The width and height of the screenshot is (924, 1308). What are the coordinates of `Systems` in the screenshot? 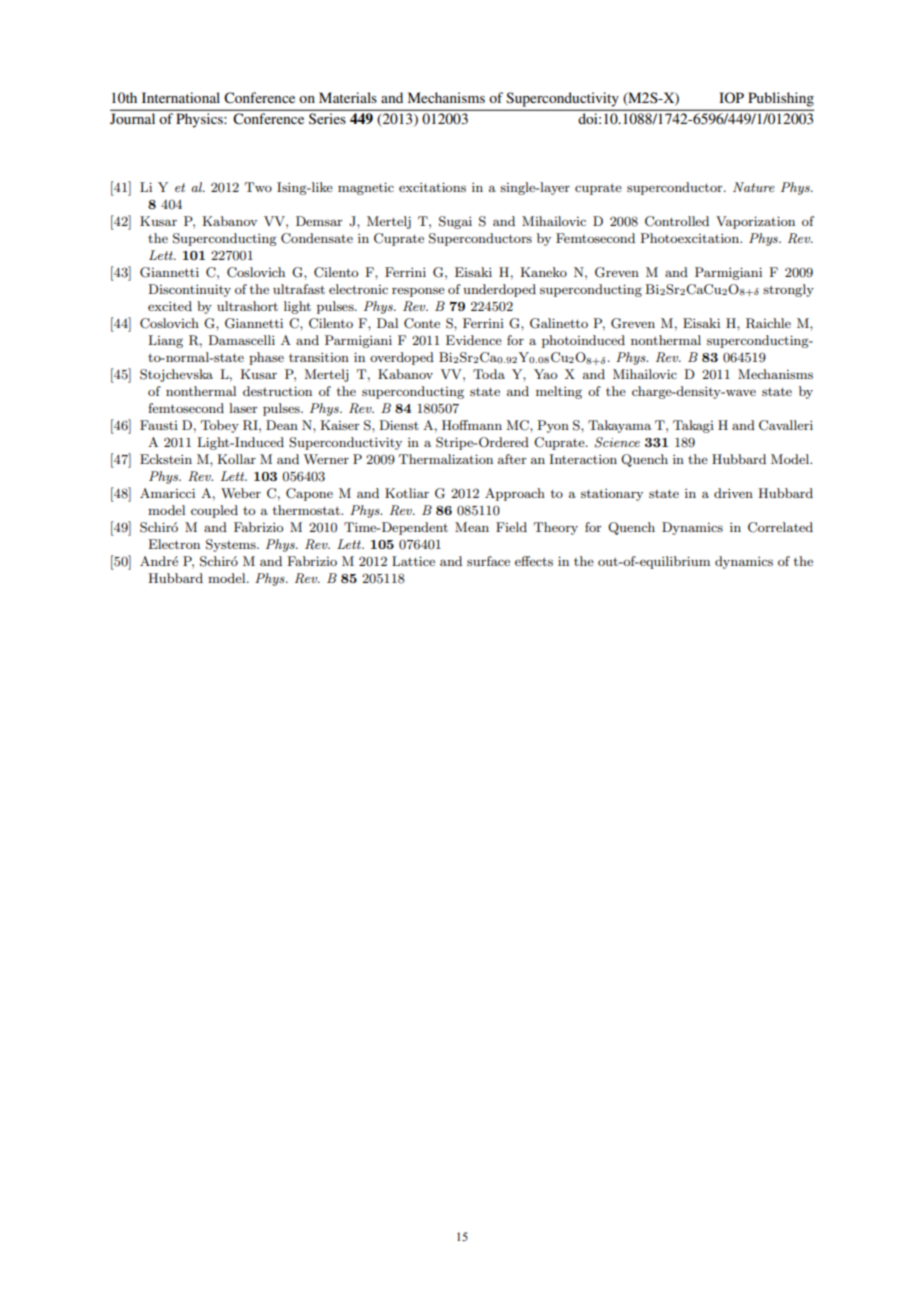 It's located at (232, 545).
